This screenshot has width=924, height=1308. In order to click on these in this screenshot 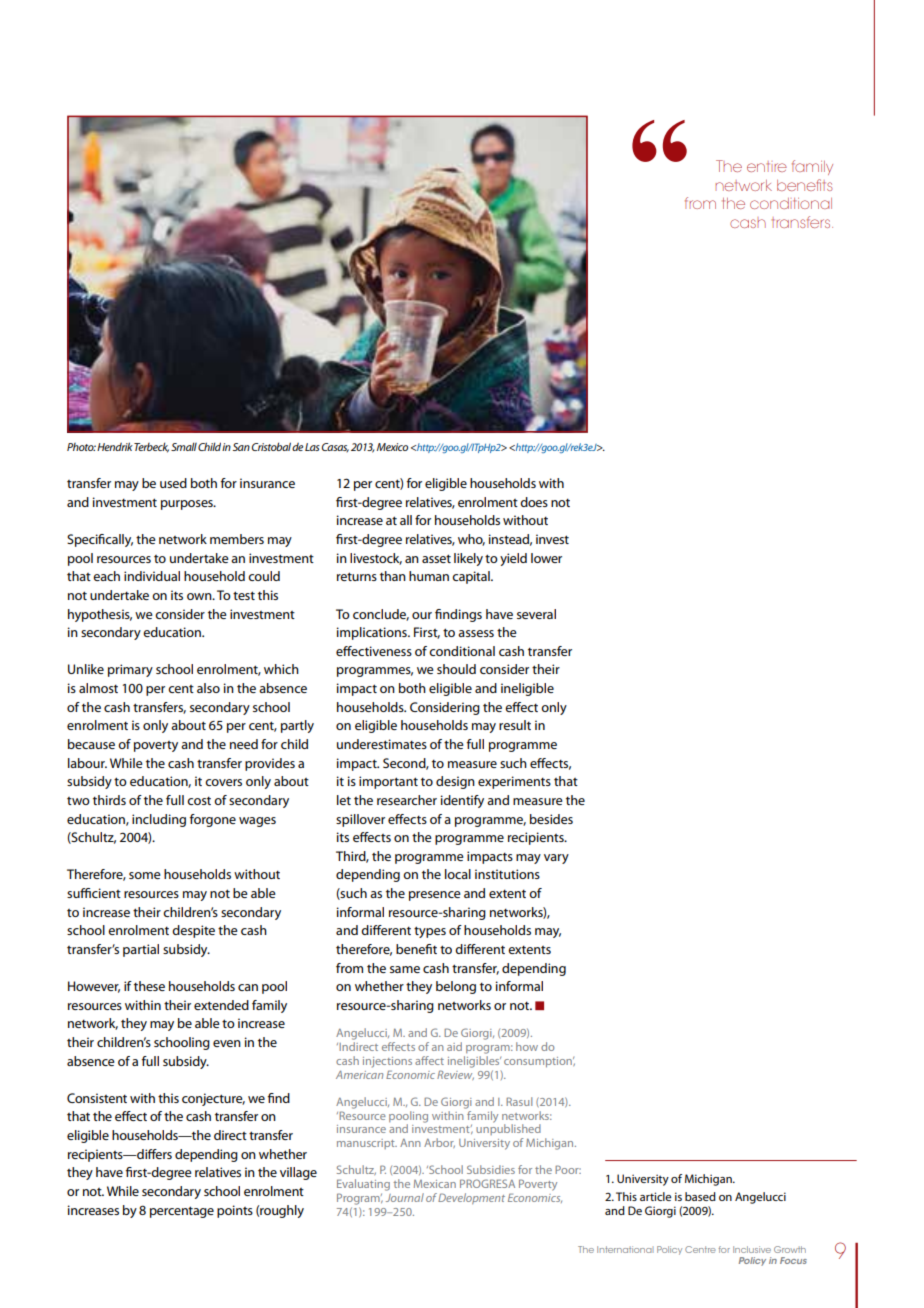, I will do `click(149, 986)`.
